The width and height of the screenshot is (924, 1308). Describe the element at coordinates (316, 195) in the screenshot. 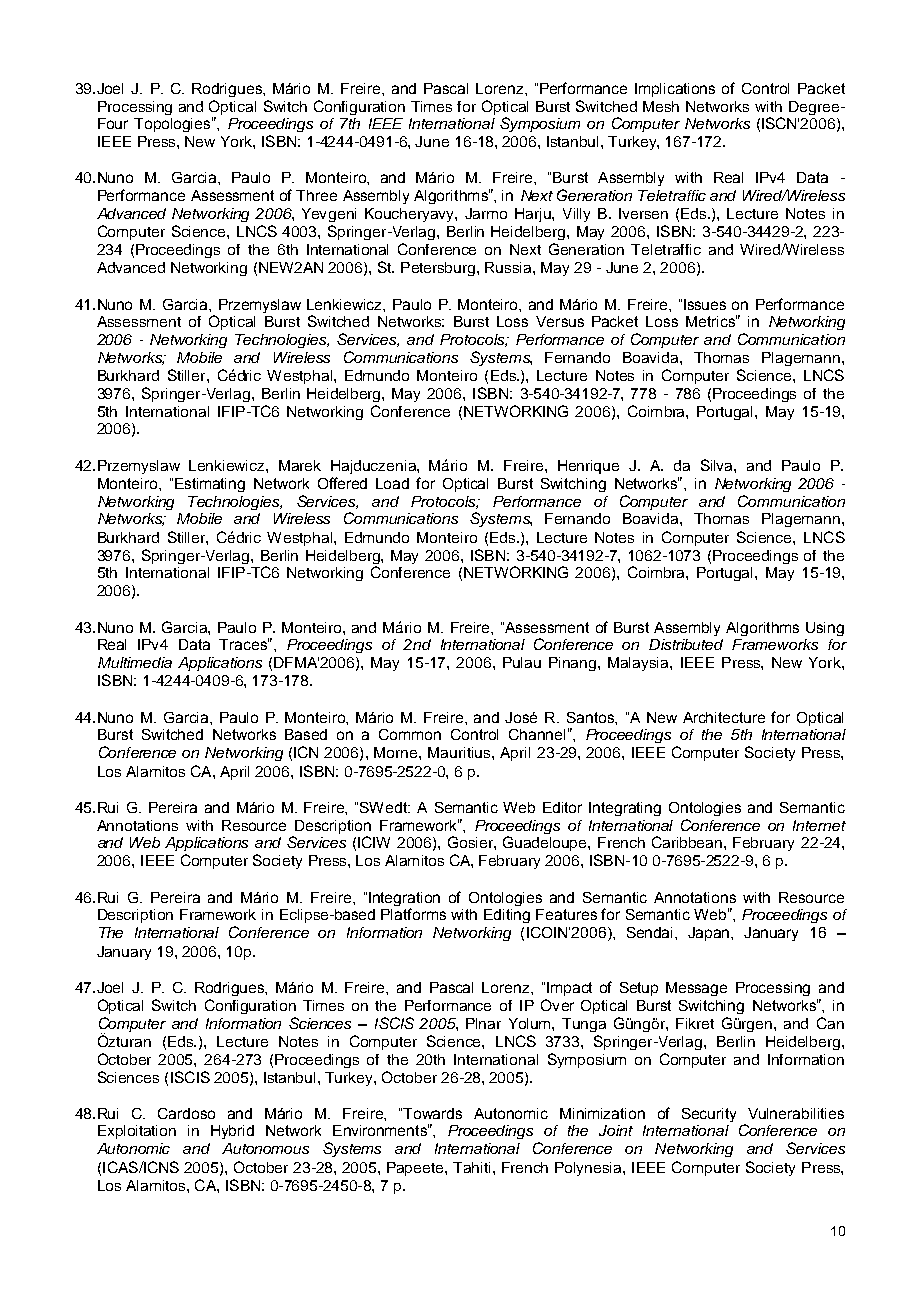

I see `Three` at that location.
